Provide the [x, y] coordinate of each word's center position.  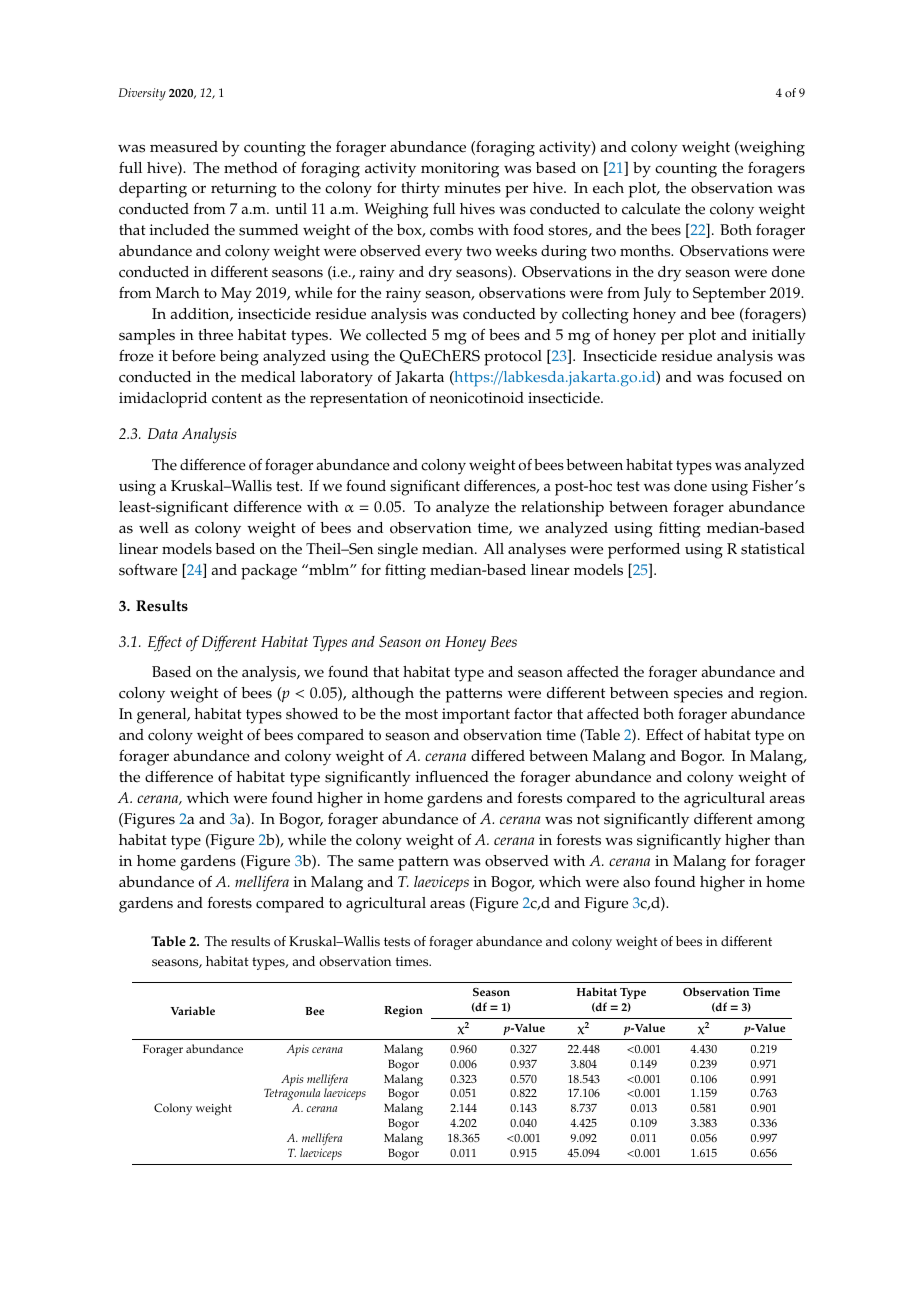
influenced [452, 776]
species [698, 695]
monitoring [460, 170]
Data [163, 433]
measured [184, 147]
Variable [192, 1010]
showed [312, 714]
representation [359, 400]
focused [755, 376]
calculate [651, 209]
